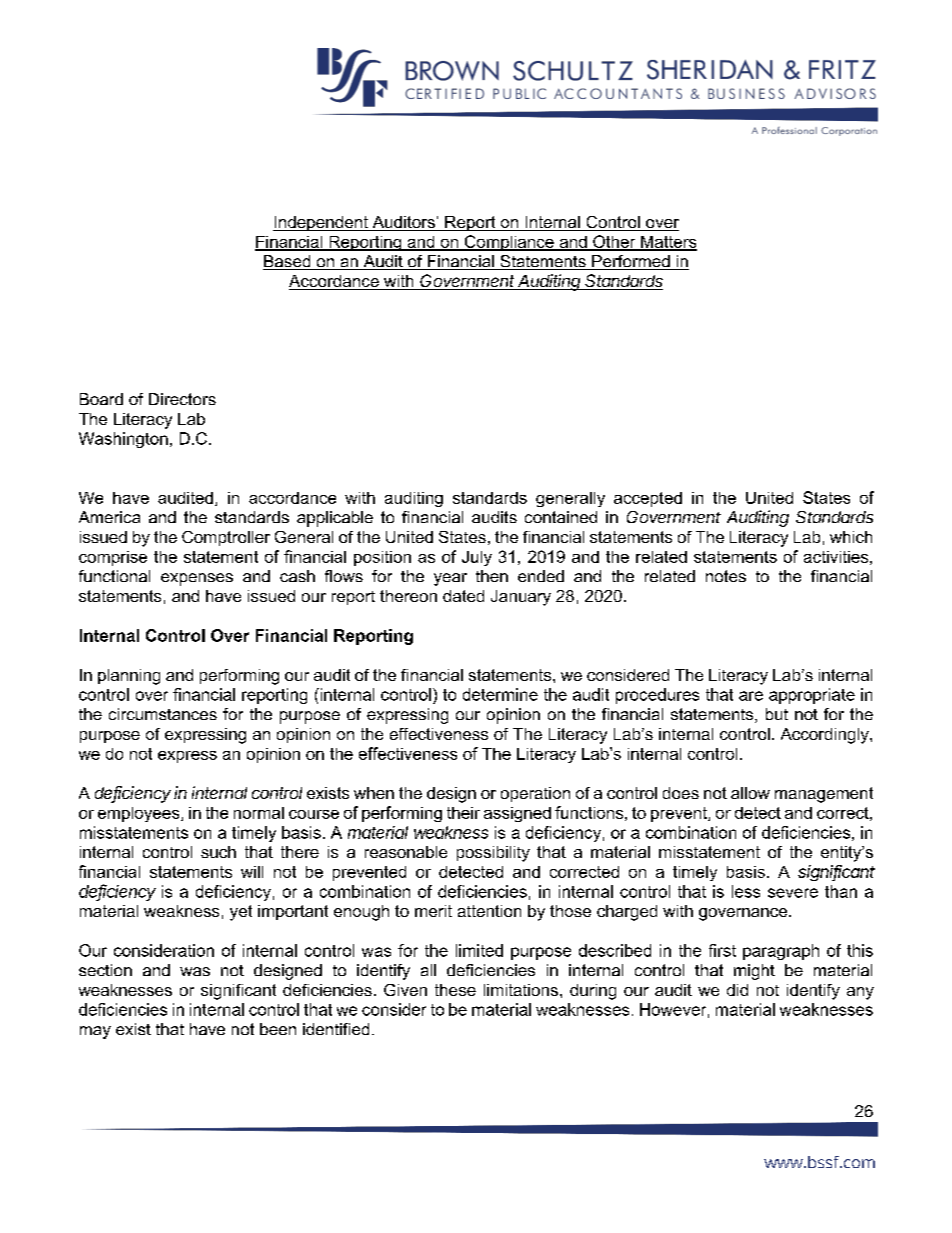 Image resolution: width=952 pixels, height=1233 pixels. Describe the element at coordinates (561, 517) in the page. I see `contained` at that location.
